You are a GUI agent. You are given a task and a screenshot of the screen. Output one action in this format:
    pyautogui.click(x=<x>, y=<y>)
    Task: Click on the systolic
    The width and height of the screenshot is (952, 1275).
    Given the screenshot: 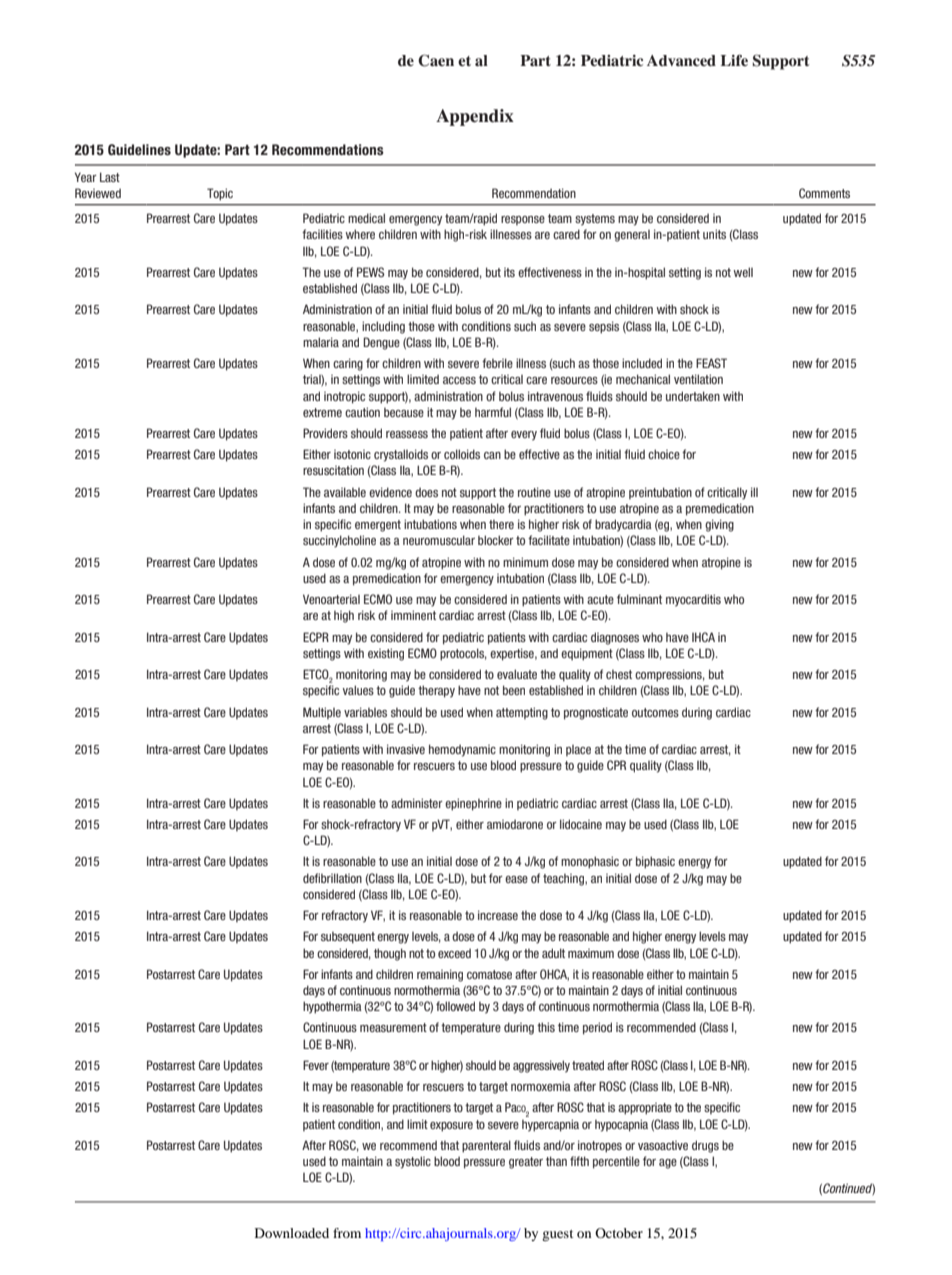 What is the action you would take?
    pyautogui.click(x=413, y=1162)
